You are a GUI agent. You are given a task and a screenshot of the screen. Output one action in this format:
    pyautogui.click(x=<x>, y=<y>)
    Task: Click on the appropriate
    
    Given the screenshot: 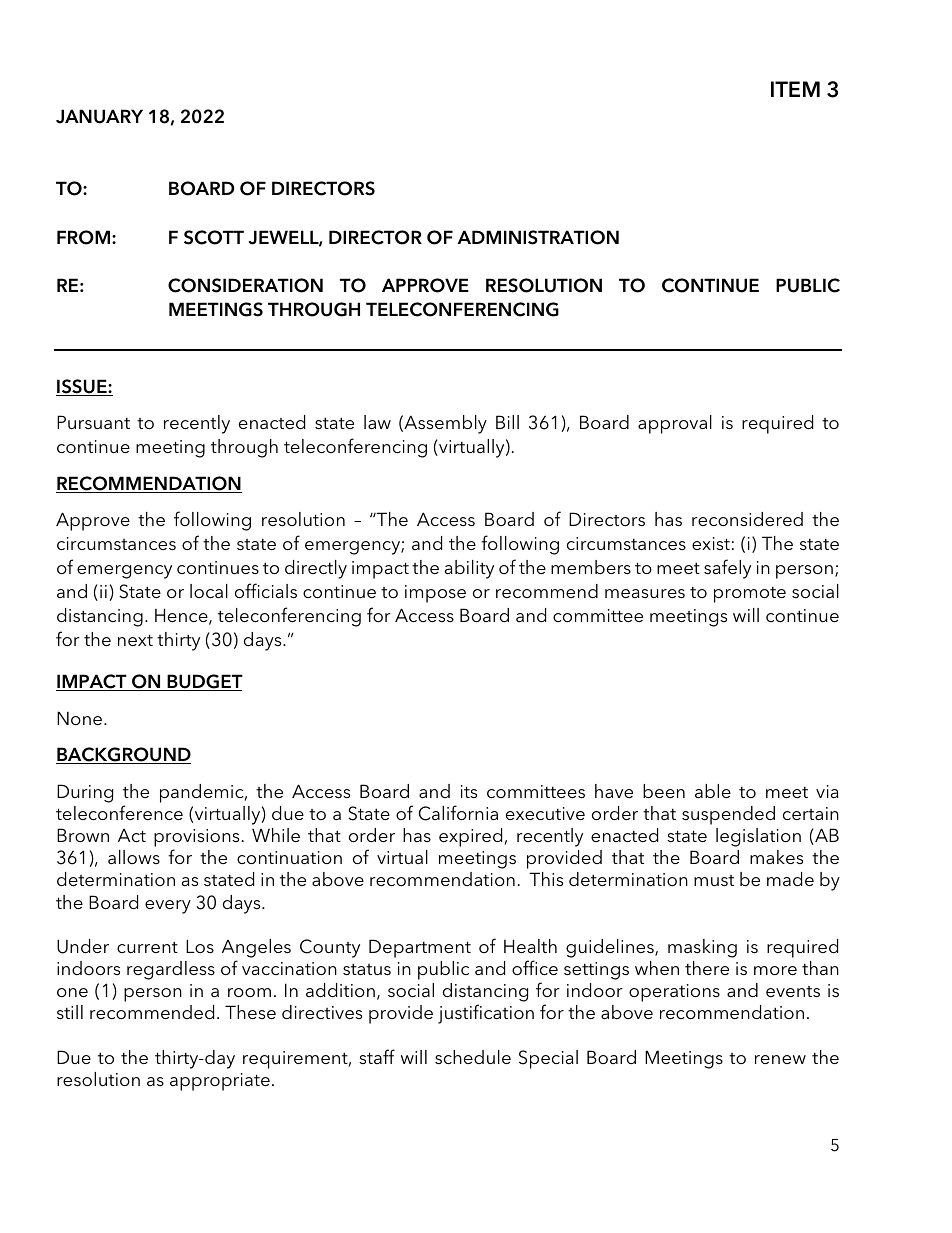 What is the action you would take?
    pyautogui.click(x=220, y=1082)
